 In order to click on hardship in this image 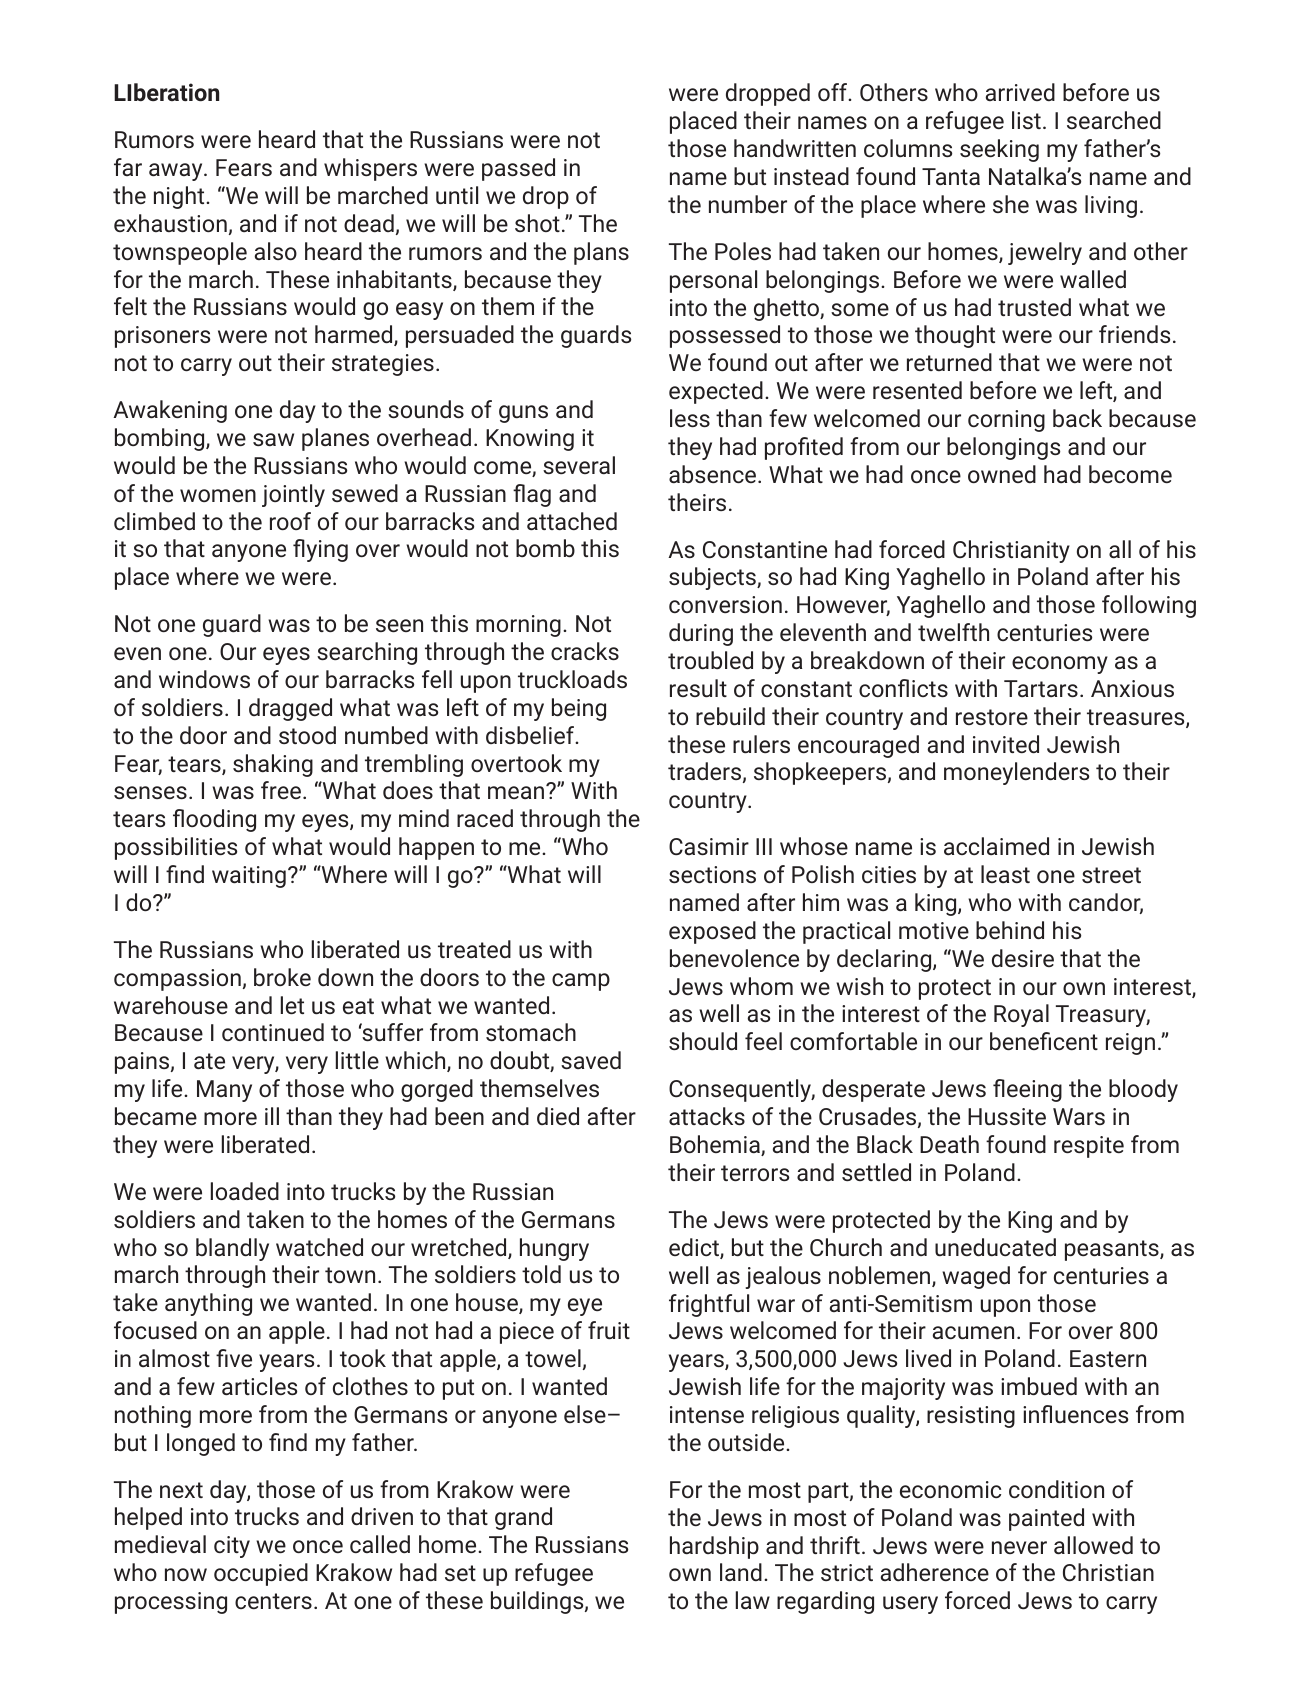, I will do `click(714, 1547)`.
